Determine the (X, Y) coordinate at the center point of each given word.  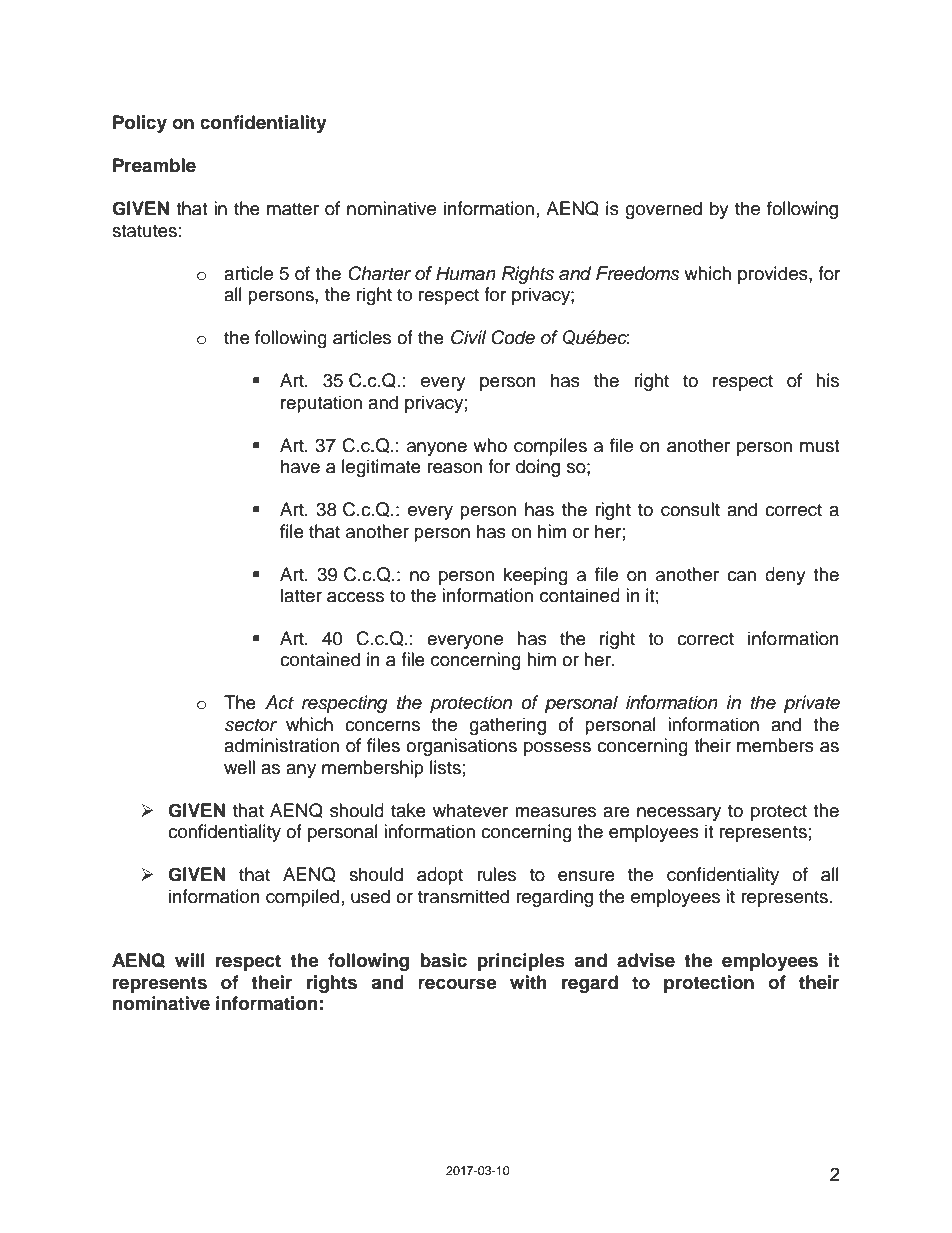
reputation (321, 404)
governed (663, 210)
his (827, 380)
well (239, 767)
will (190, 960)
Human (466, 273)
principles (521, 962)
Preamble (154, 165)
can (741, 576)
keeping (536, 576)
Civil (468, 337)
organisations (461, 747)
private (812, 704)
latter (301, 595)
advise (646, 960)
